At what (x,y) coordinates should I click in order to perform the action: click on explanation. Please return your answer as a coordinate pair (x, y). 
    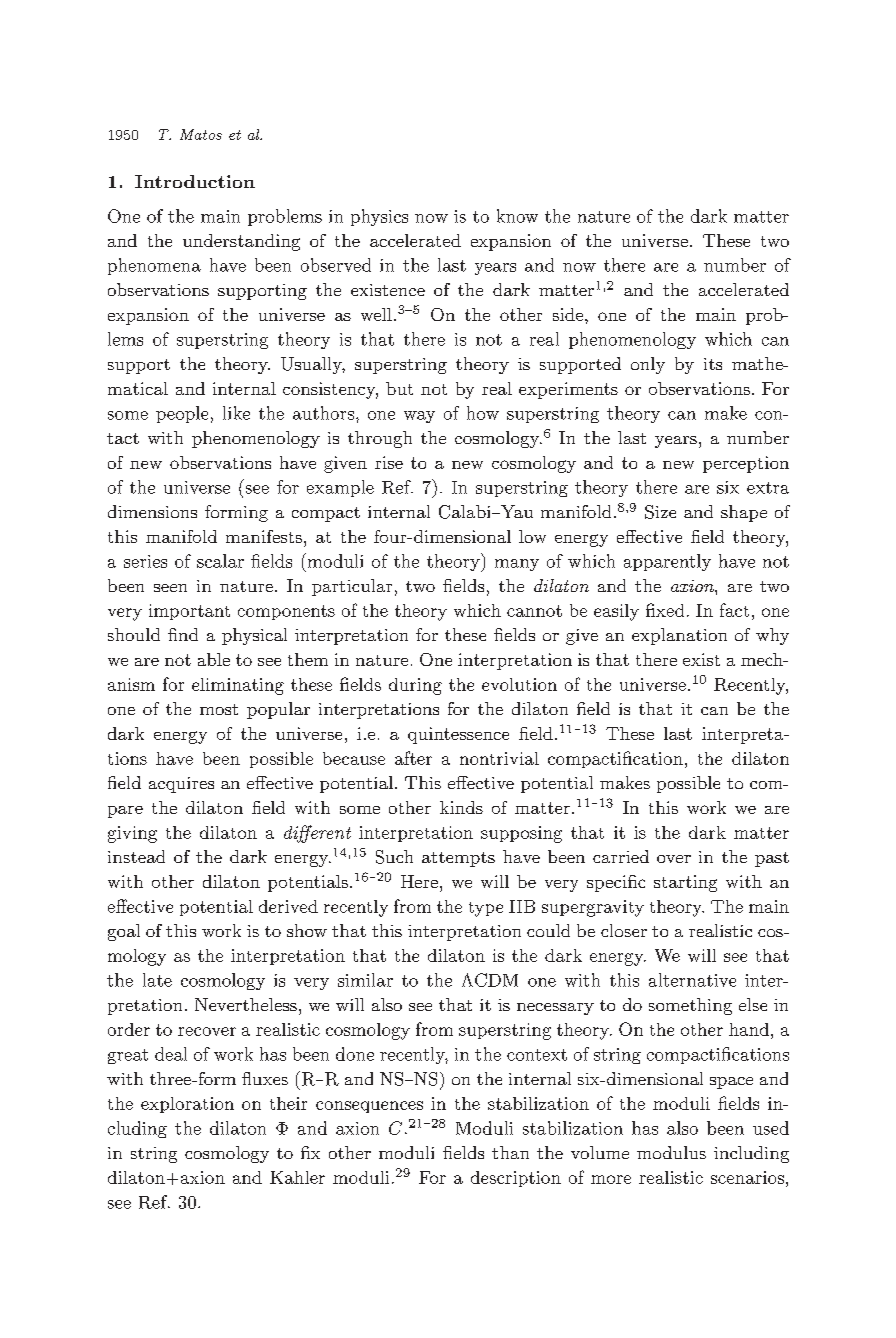
    Looking at the image, I should click on (679, 636).
